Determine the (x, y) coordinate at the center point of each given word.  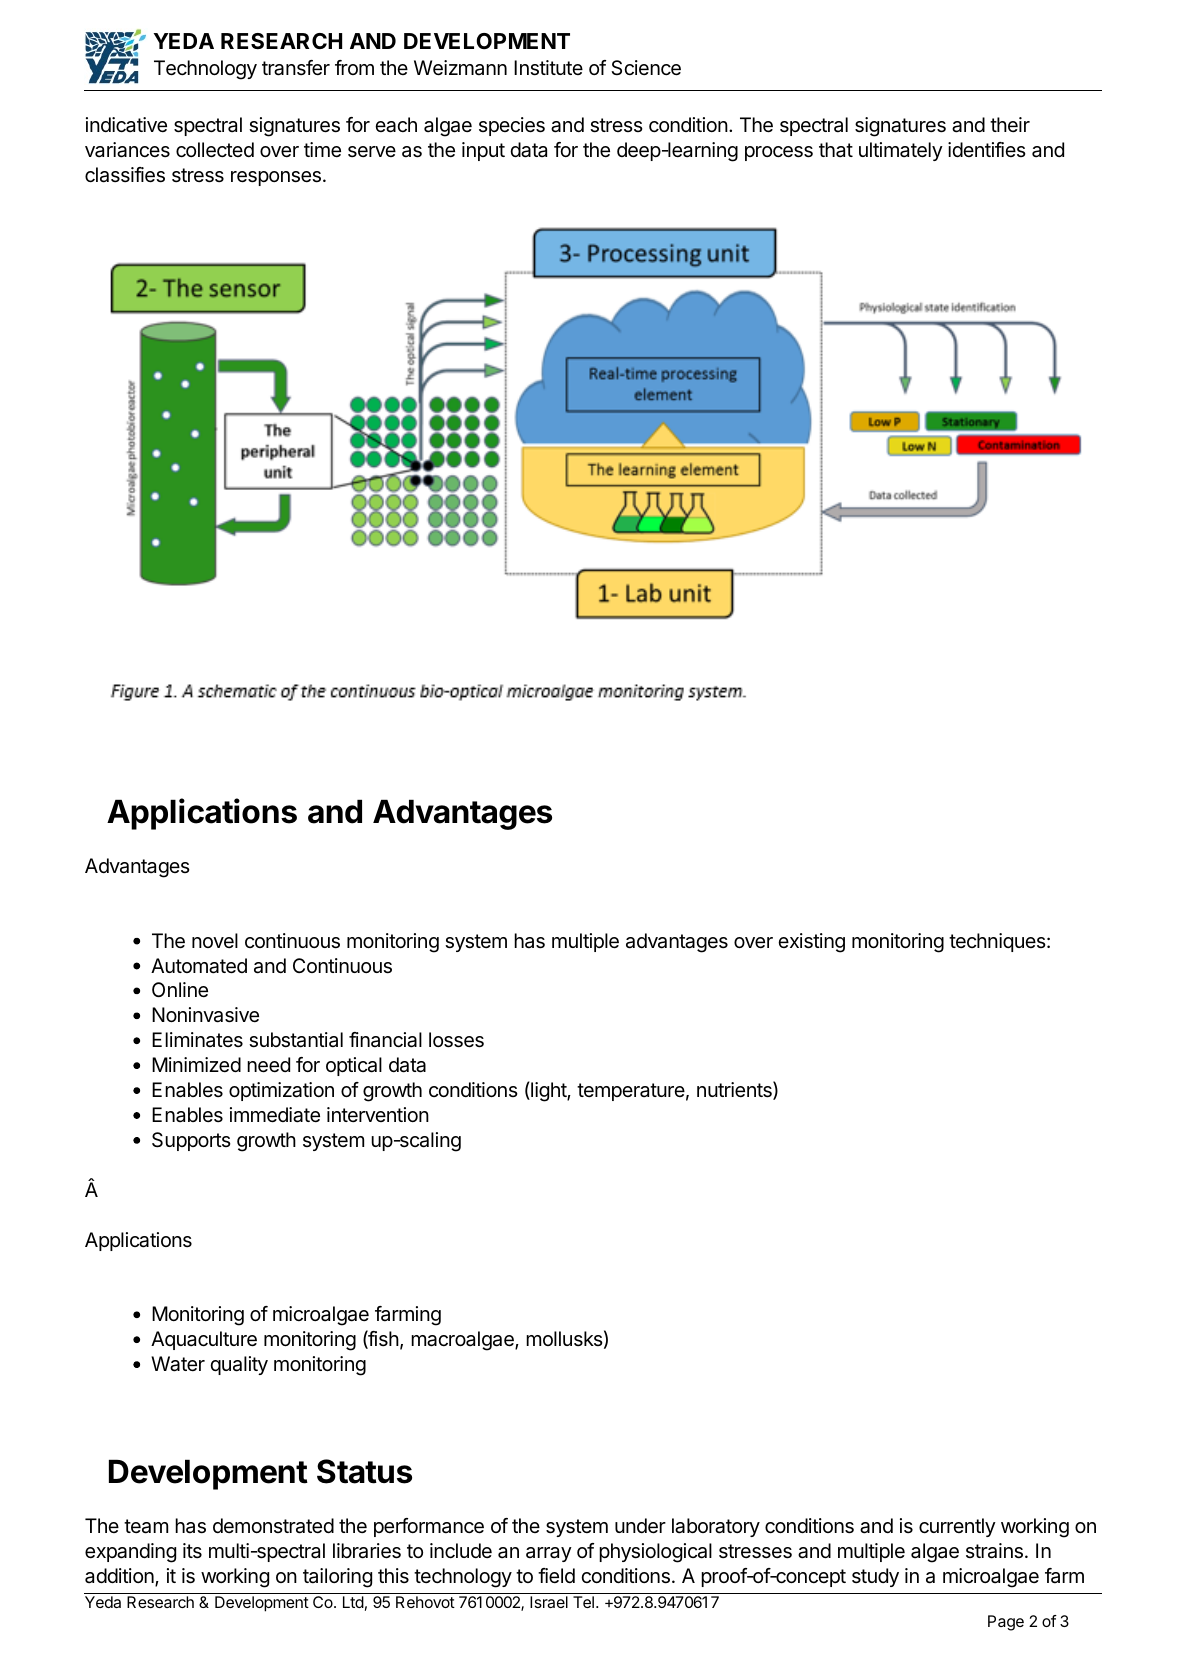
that (836, 150)
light (548, 1091)
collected (215, 150)
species (512, 126)
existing (811, 943)
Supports (191, 1141)
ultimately (901, 151)
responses (276, 178)
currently (957, 1527)
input (483, 151)
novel (215, 940)
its (192, 1550)
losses (456, 1040)
